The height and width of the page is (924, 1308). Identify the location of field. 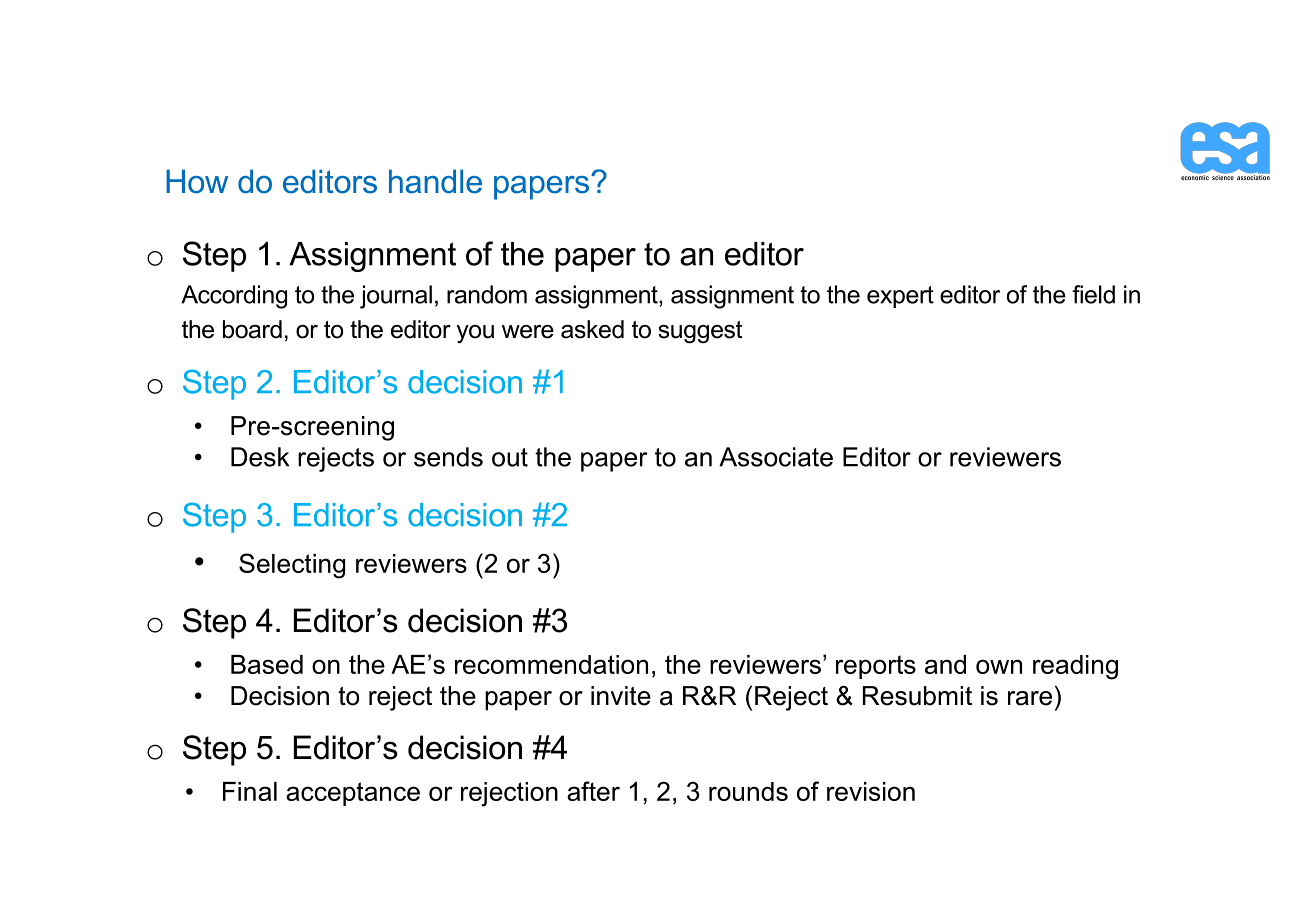
(1093, 294).
